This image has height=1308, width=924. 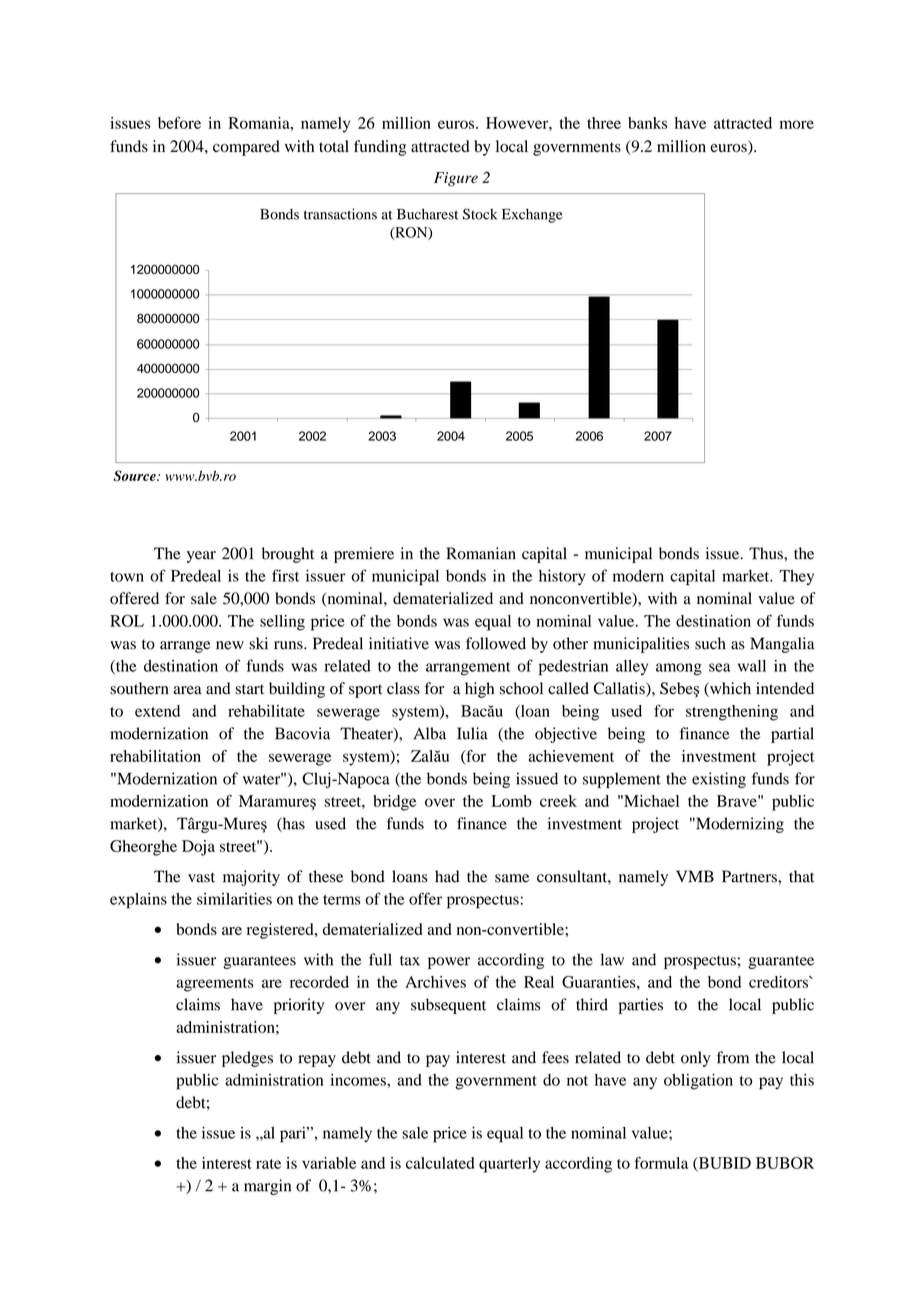 What do you see at coordinates (268, 1164) in the image?
I see `rate` at bounding box center [268, 1164].
